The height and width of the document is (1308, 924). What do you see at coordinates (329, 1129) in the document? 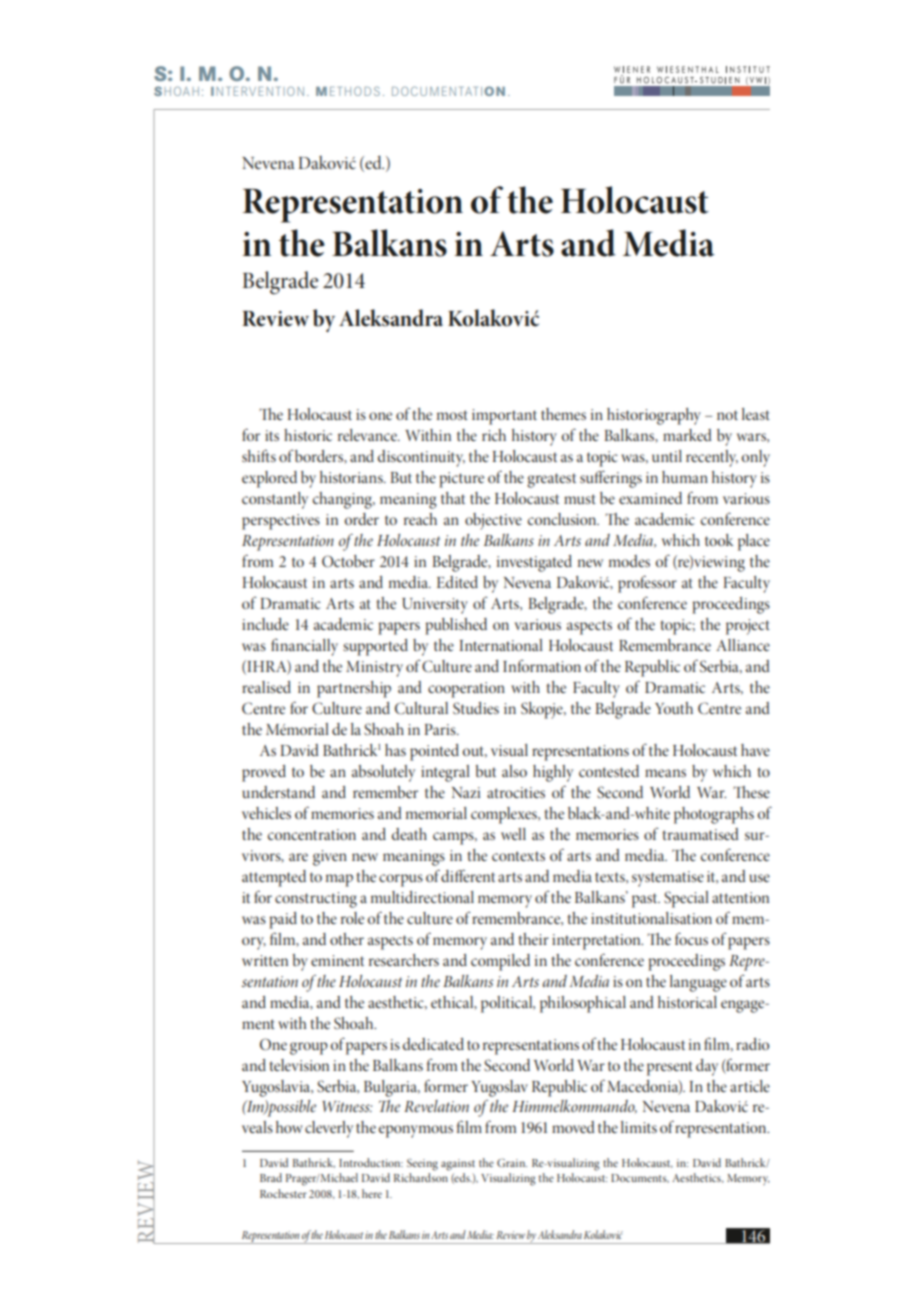
I see `cleverly` at bounding box center [329, 1129].
